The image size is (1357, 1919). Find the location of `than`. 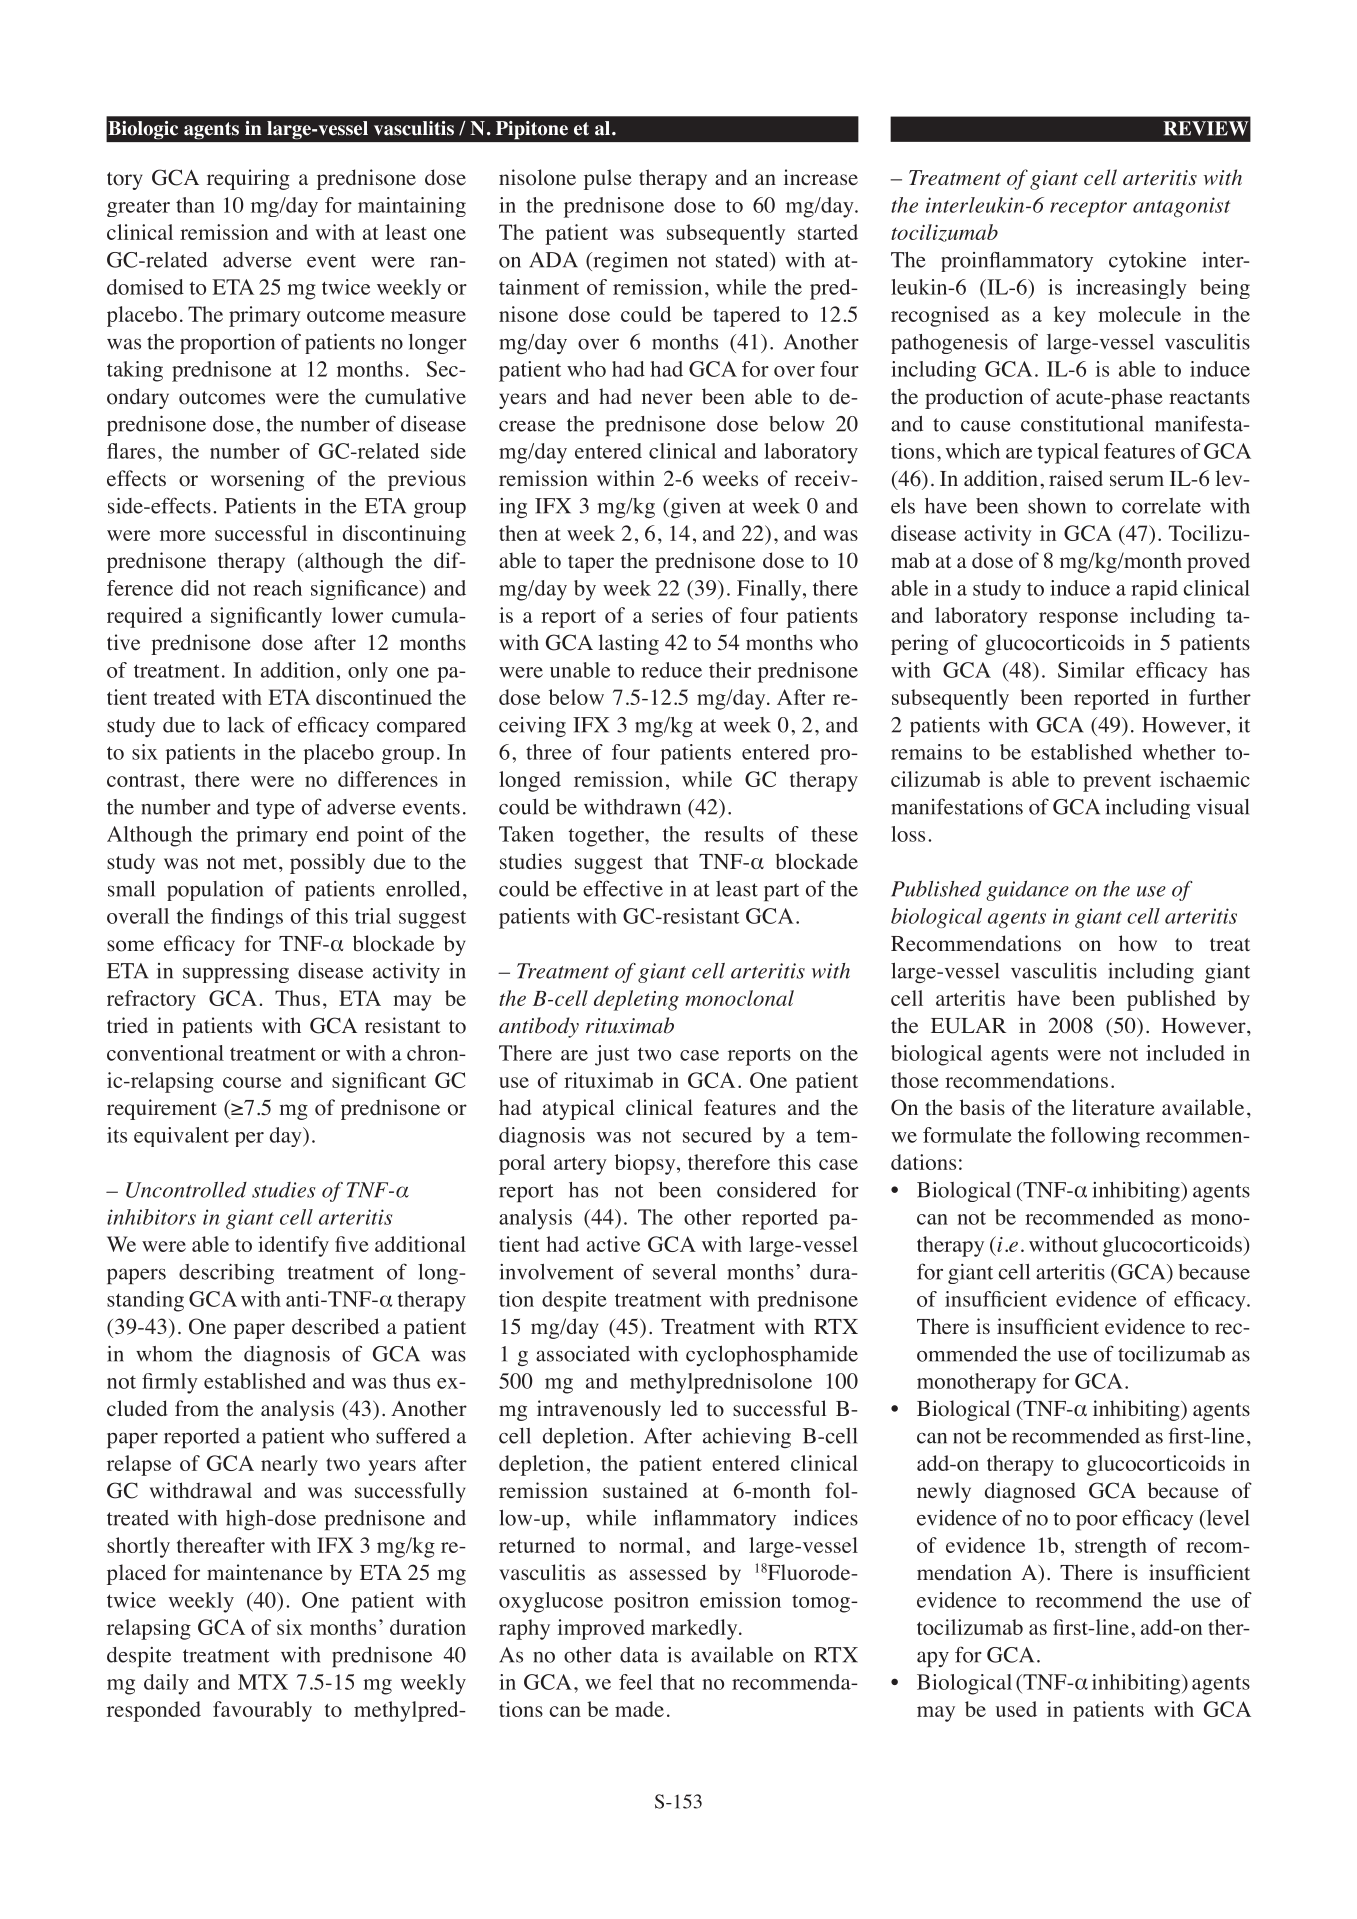

than is located at coordinates (195, 205).
